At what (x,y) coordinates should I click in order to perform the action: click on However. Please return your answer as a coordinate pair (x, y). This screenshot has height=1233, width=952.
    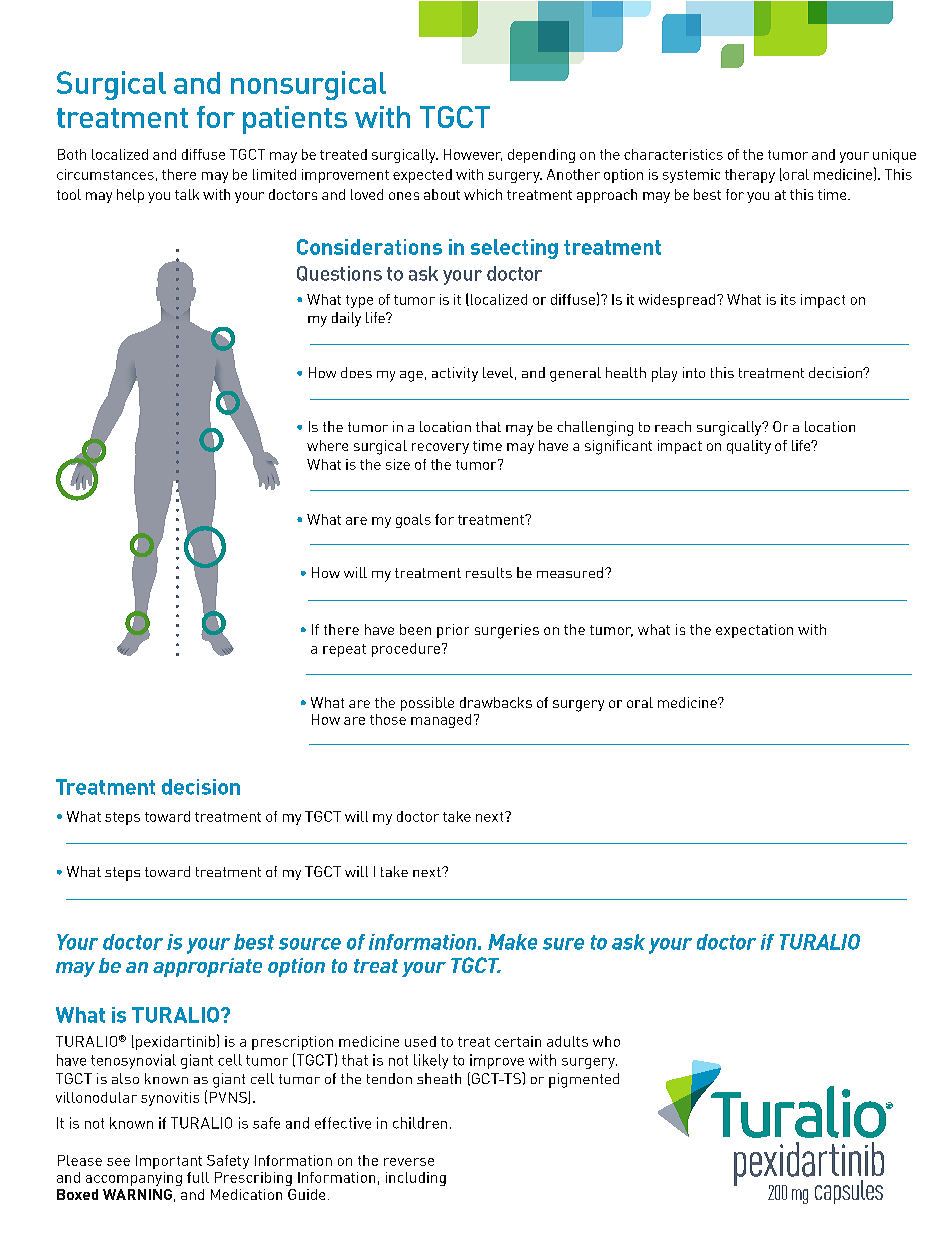
    Looking at the image, I should click on (473, 155).
